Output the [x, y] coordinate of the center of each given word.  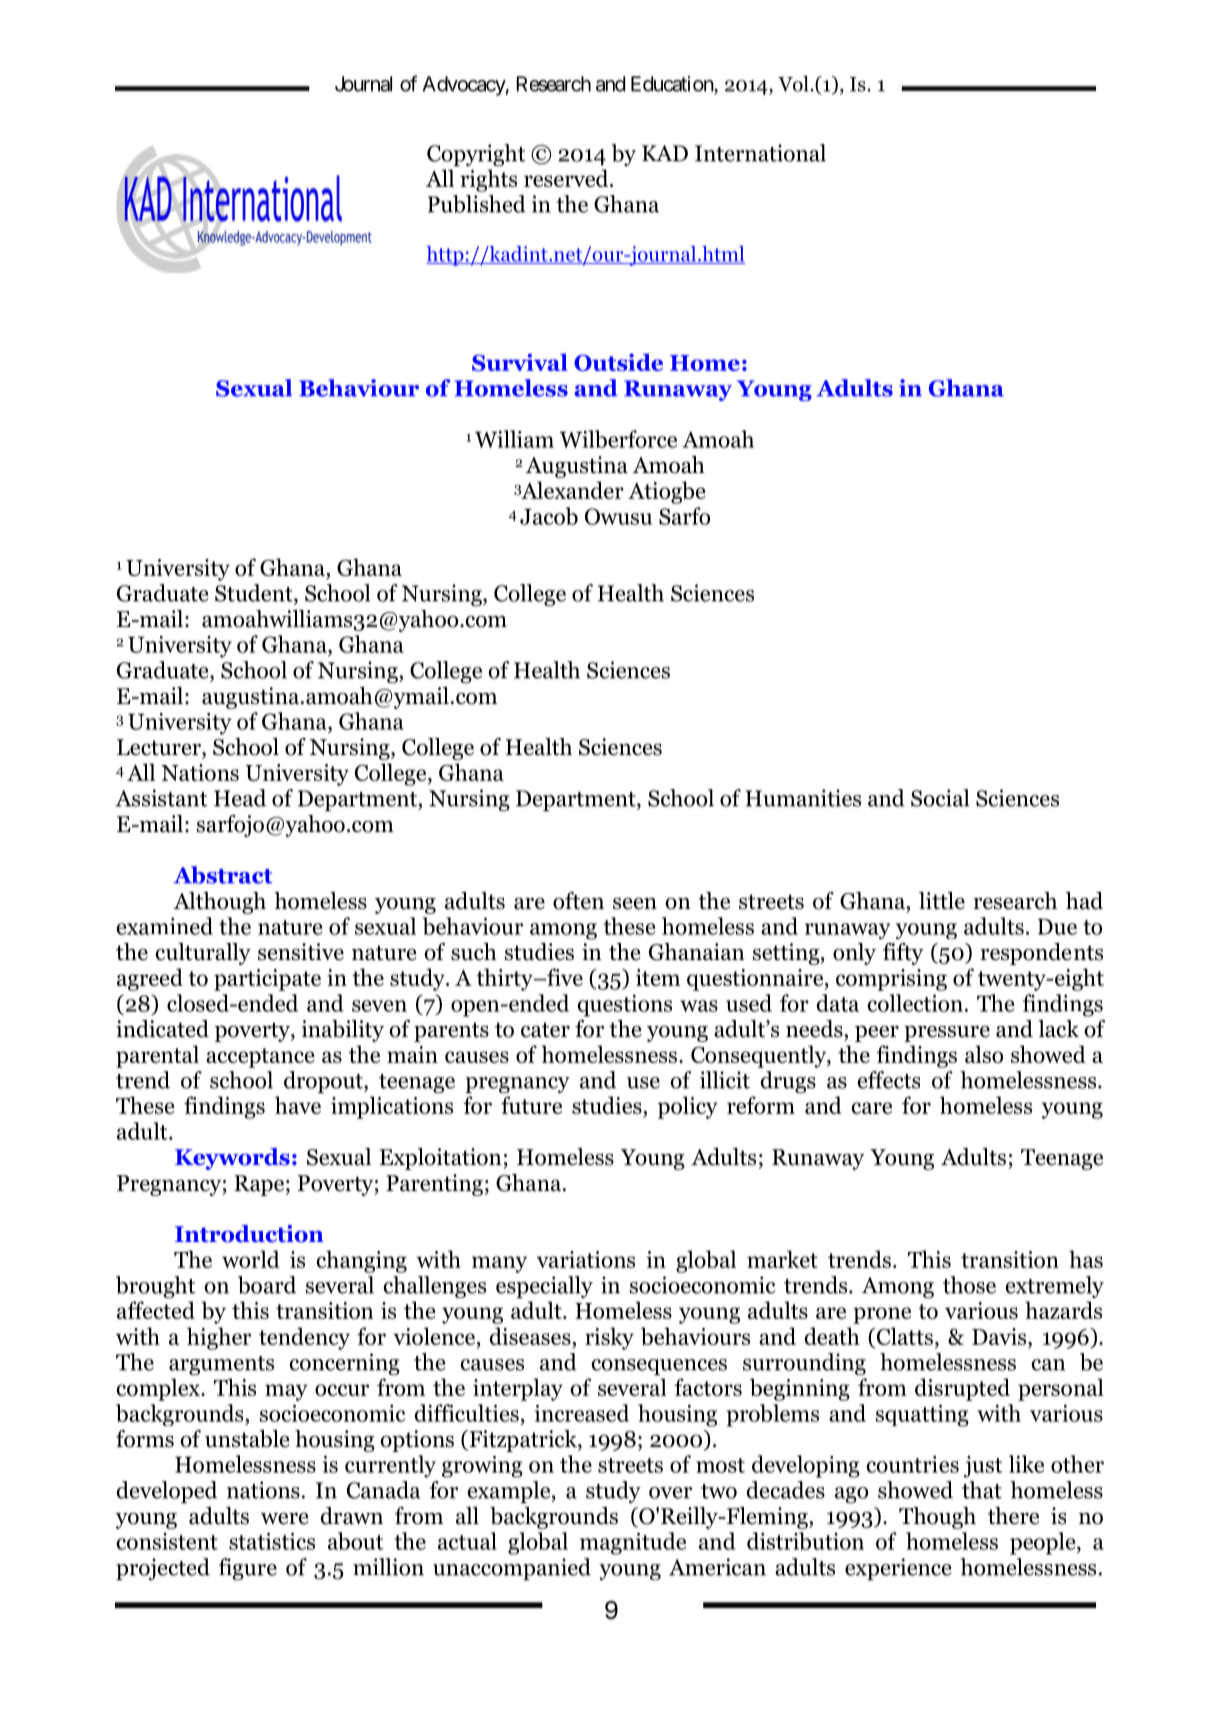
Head [240, 798]
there [1013, 1516]
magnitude [633, 1543]
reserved [567, 178]
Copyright [476, 155]
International [760, 153]
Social [940, 798]
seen [635, 904]
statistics [272, 1541]
